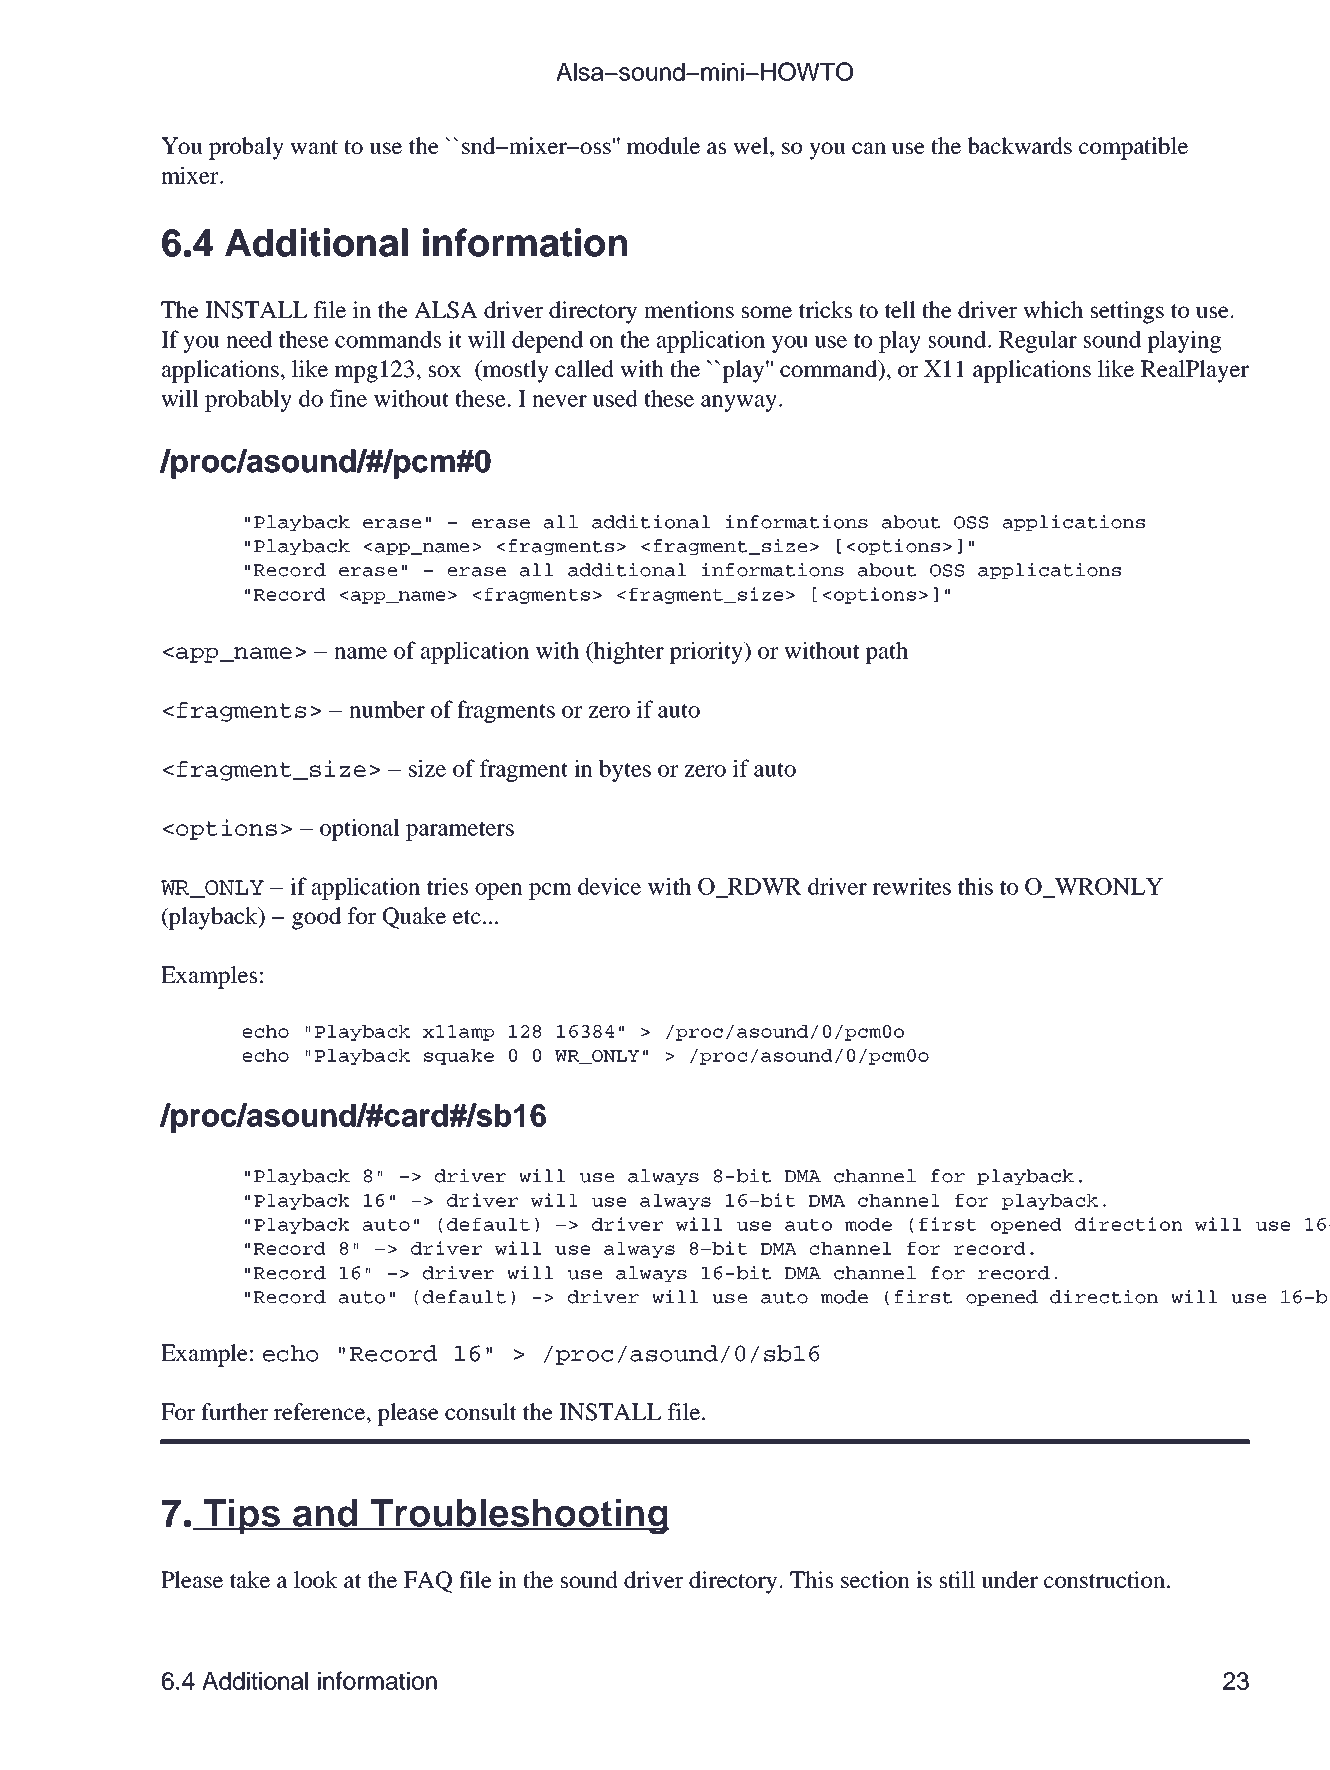 The height and width of the screenshot is (1770, 1330). I want to click on look, so click(316, 1579).
